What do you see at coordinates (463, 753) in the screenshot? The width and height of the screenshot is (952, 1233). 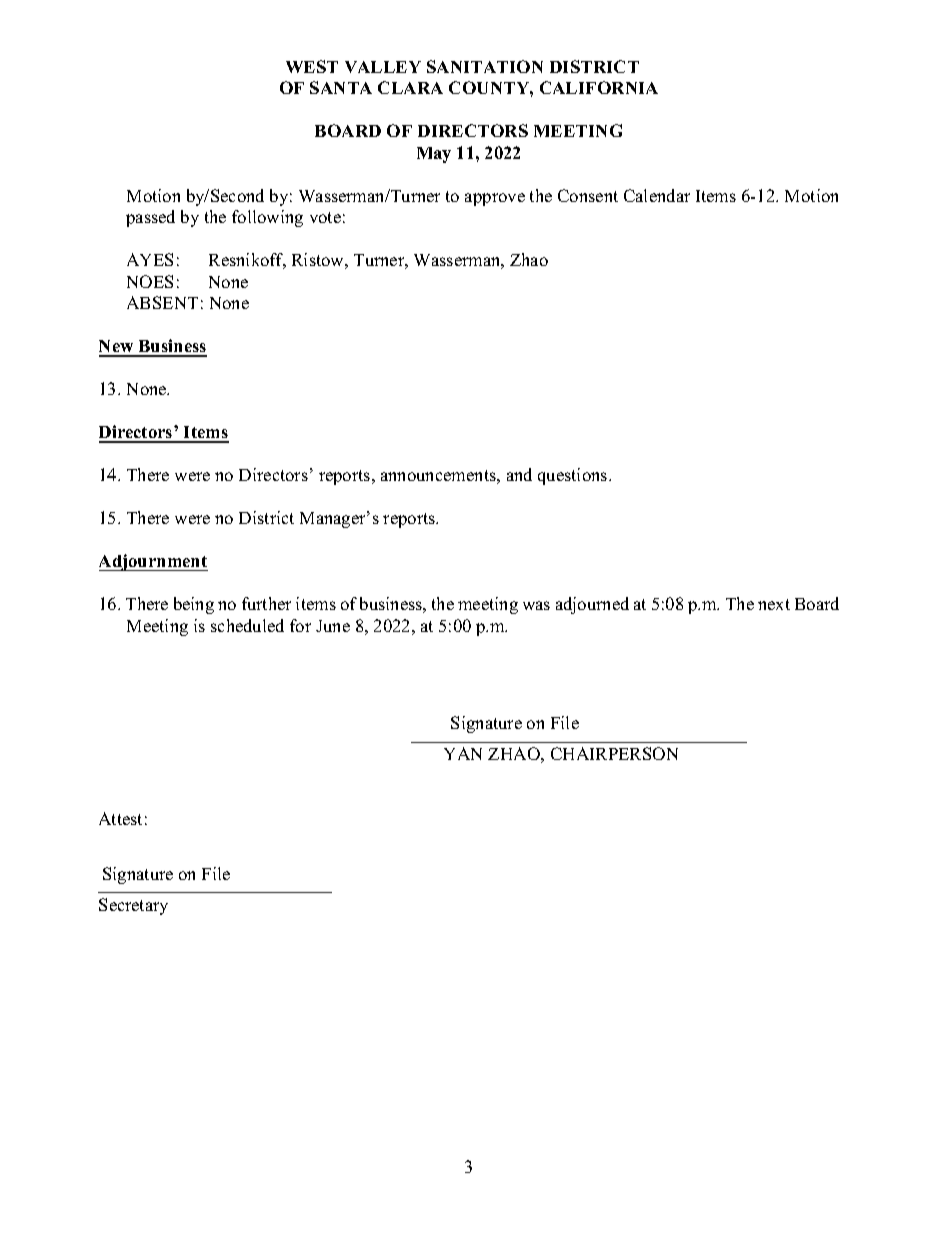 I see `YAN` at bounding box center [463, 753].
